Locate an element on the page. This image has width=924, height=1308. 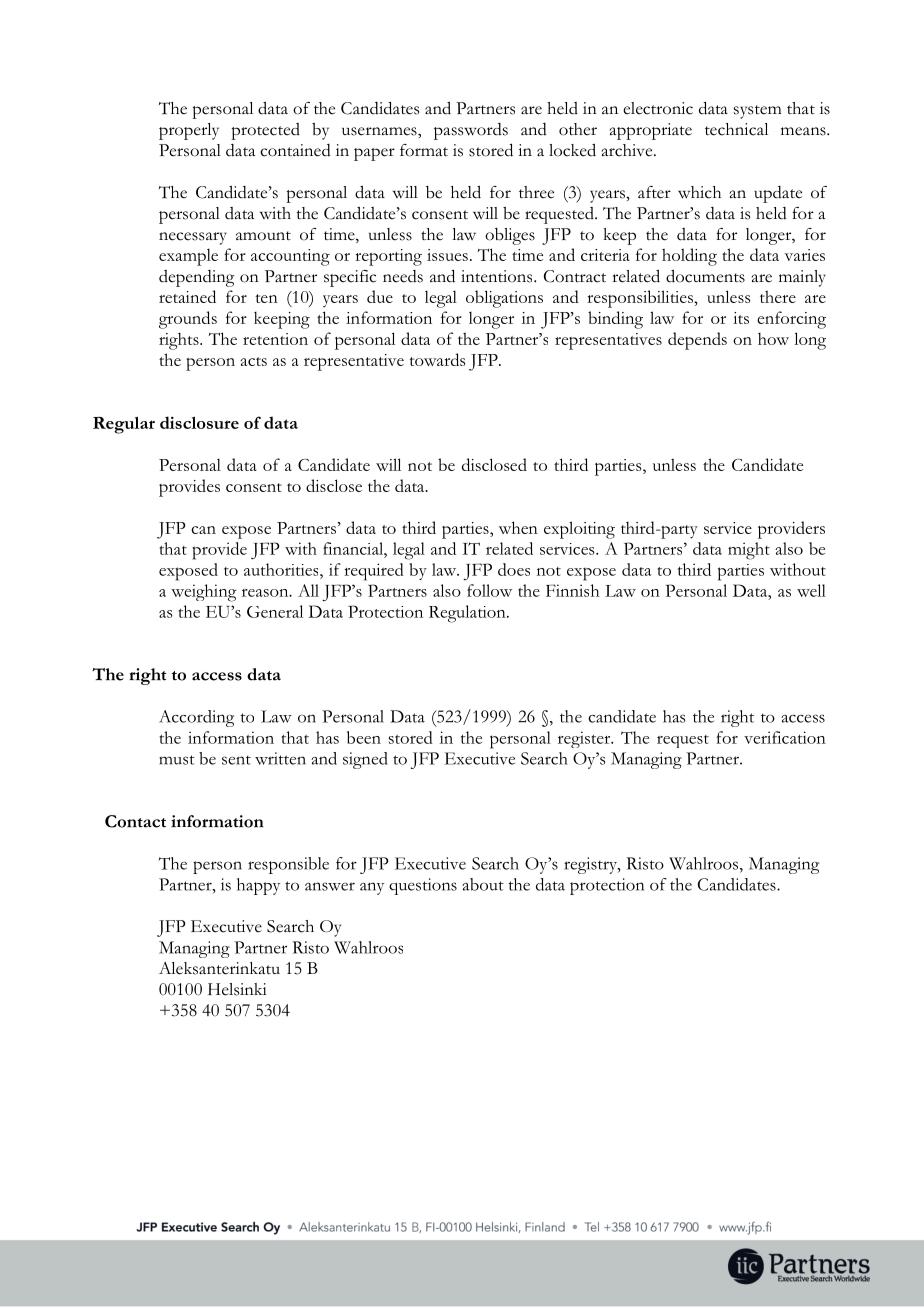
must is located at coordinates (177, 760).
